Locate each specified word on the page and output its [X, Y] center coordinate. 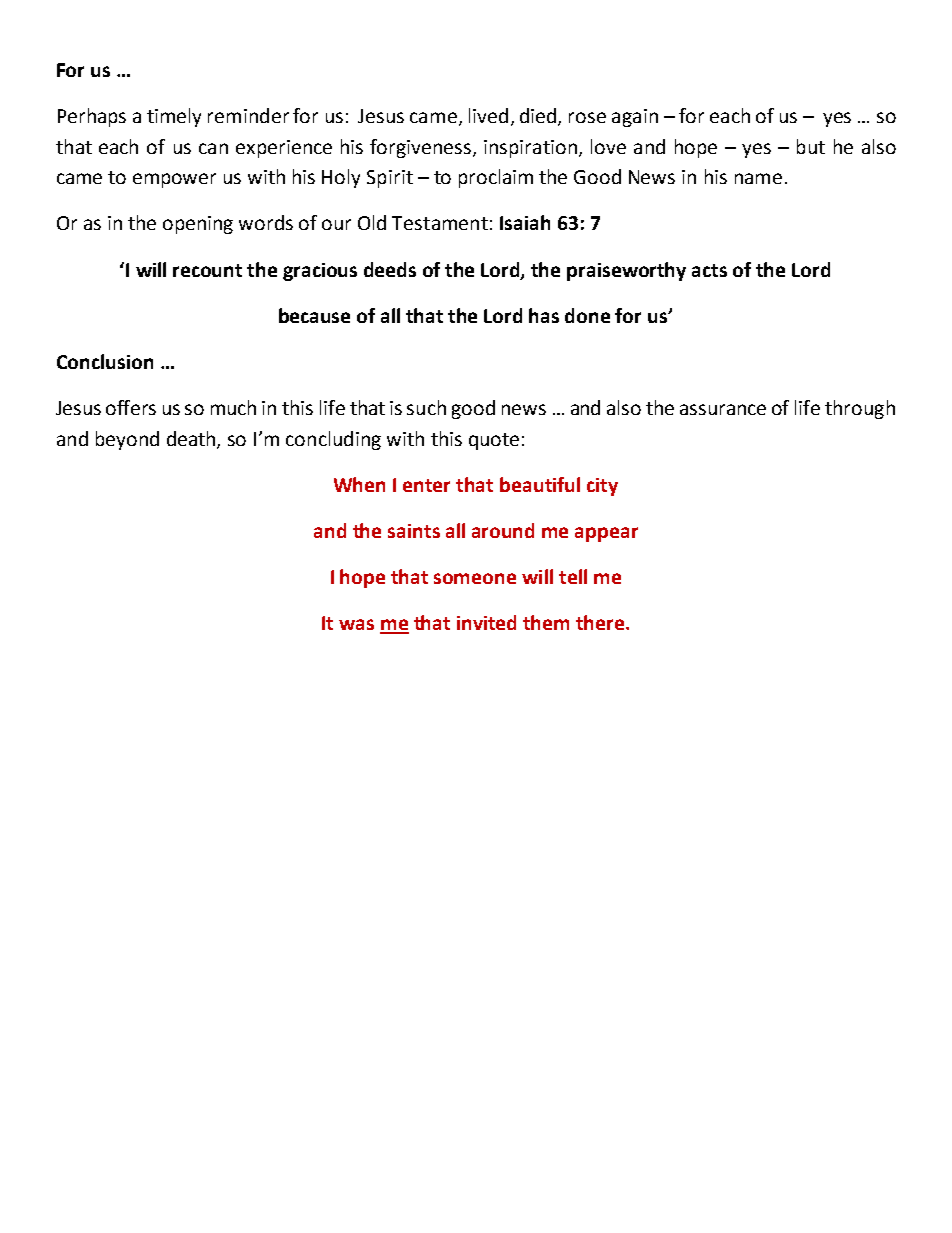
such [426, 407]
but [811, 146]
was [356, 624]
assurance [723, 409]
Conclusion [105, 361]
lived [488, 115]
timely [174, 117]
